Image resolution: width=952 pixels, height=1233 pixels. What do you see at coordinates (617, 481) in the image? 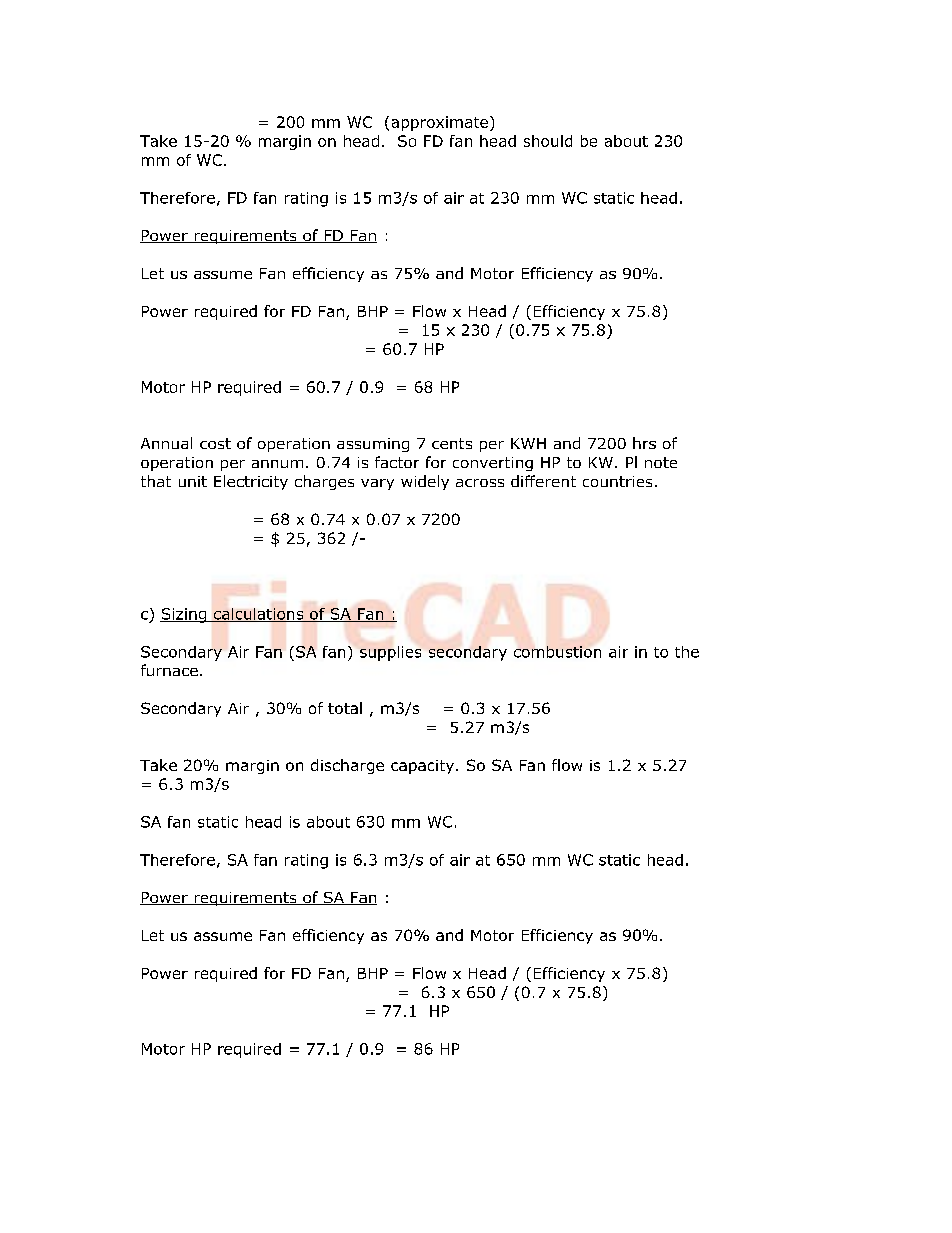
I see `countries` at bounding box center [617, 481].
